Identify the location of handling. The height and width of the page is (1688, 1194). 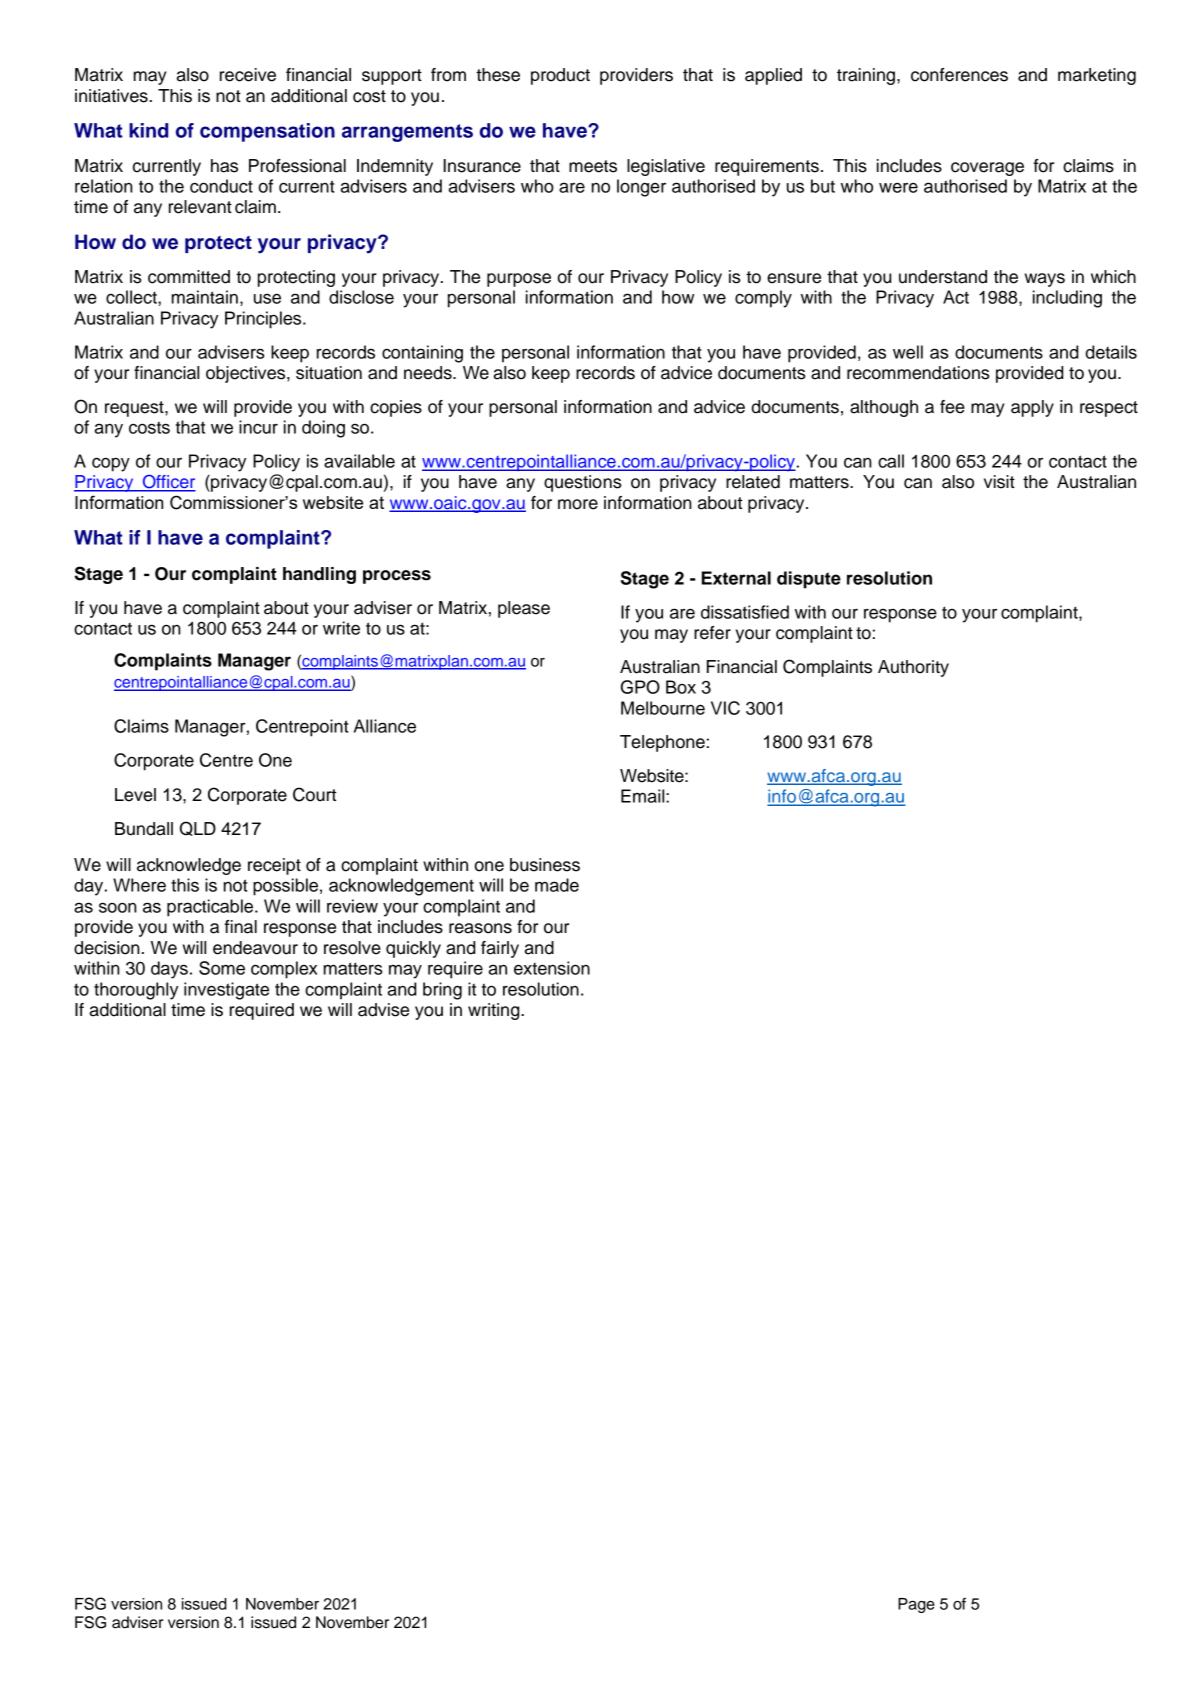
(319, 575).
